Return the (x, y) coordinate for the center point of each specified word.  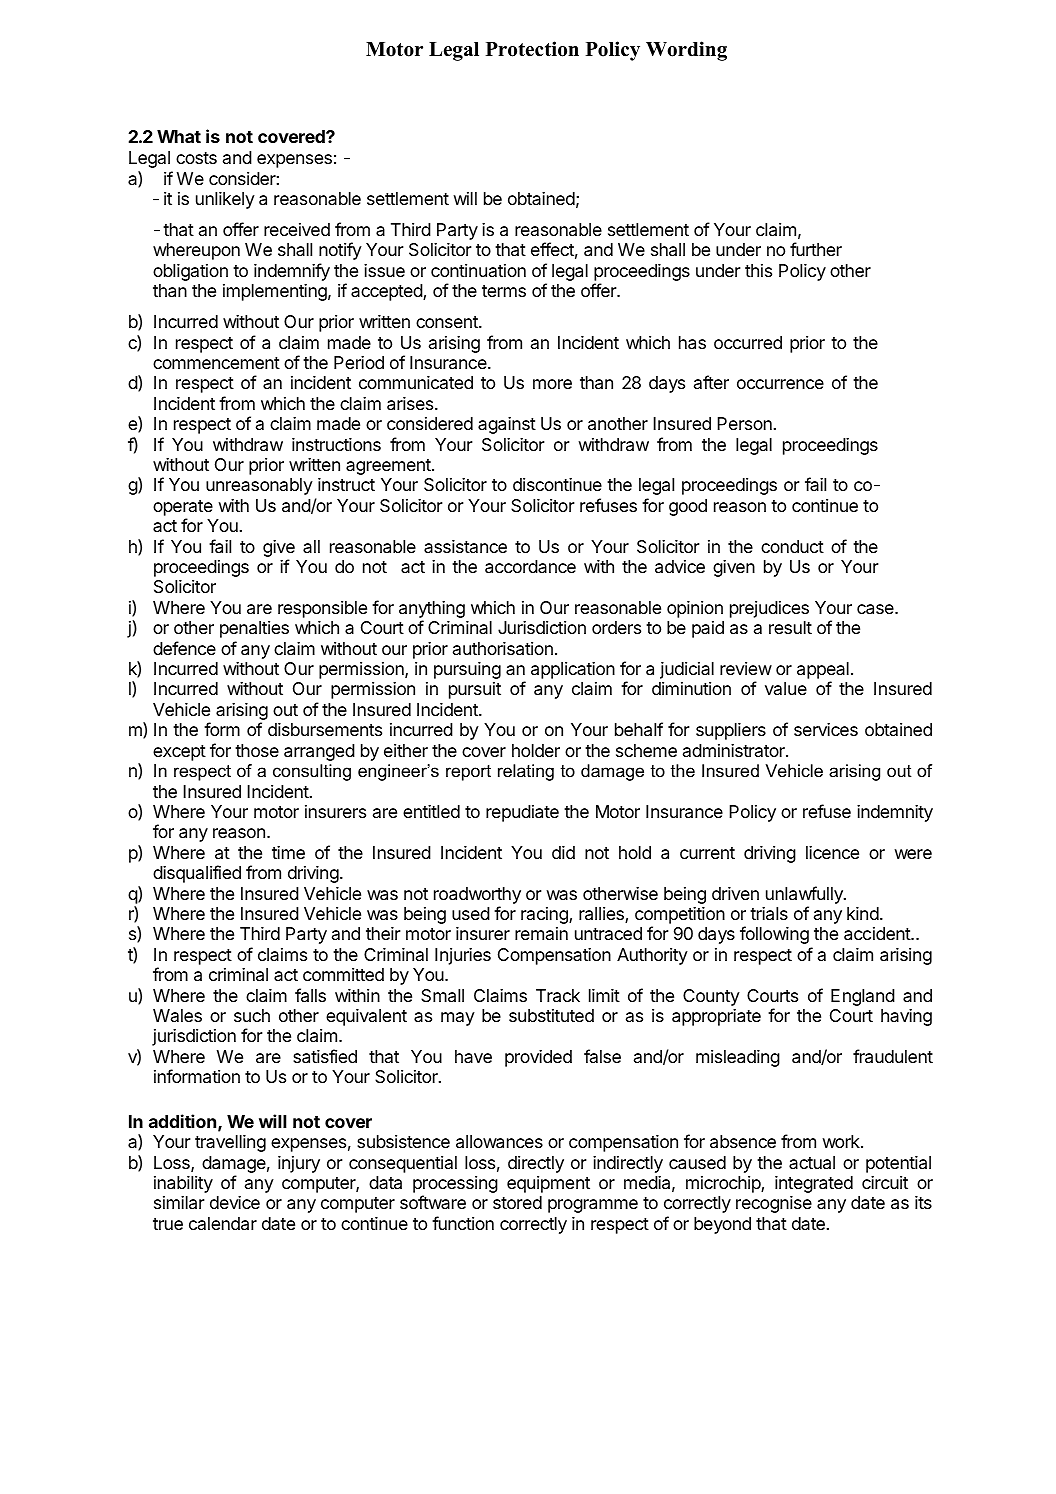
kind (863, 913)
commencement (216, 363)
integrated (814, 1184)
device (235, 1202)
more (552, 384)
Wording (686, 51)
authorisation (503, 649)
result (790, 627)
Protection (532, 49)
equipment (548, 1184)
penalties (254, 629)
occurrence (780, 384)
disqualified (197, 874)
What (179, 136)
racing (545, 915)
